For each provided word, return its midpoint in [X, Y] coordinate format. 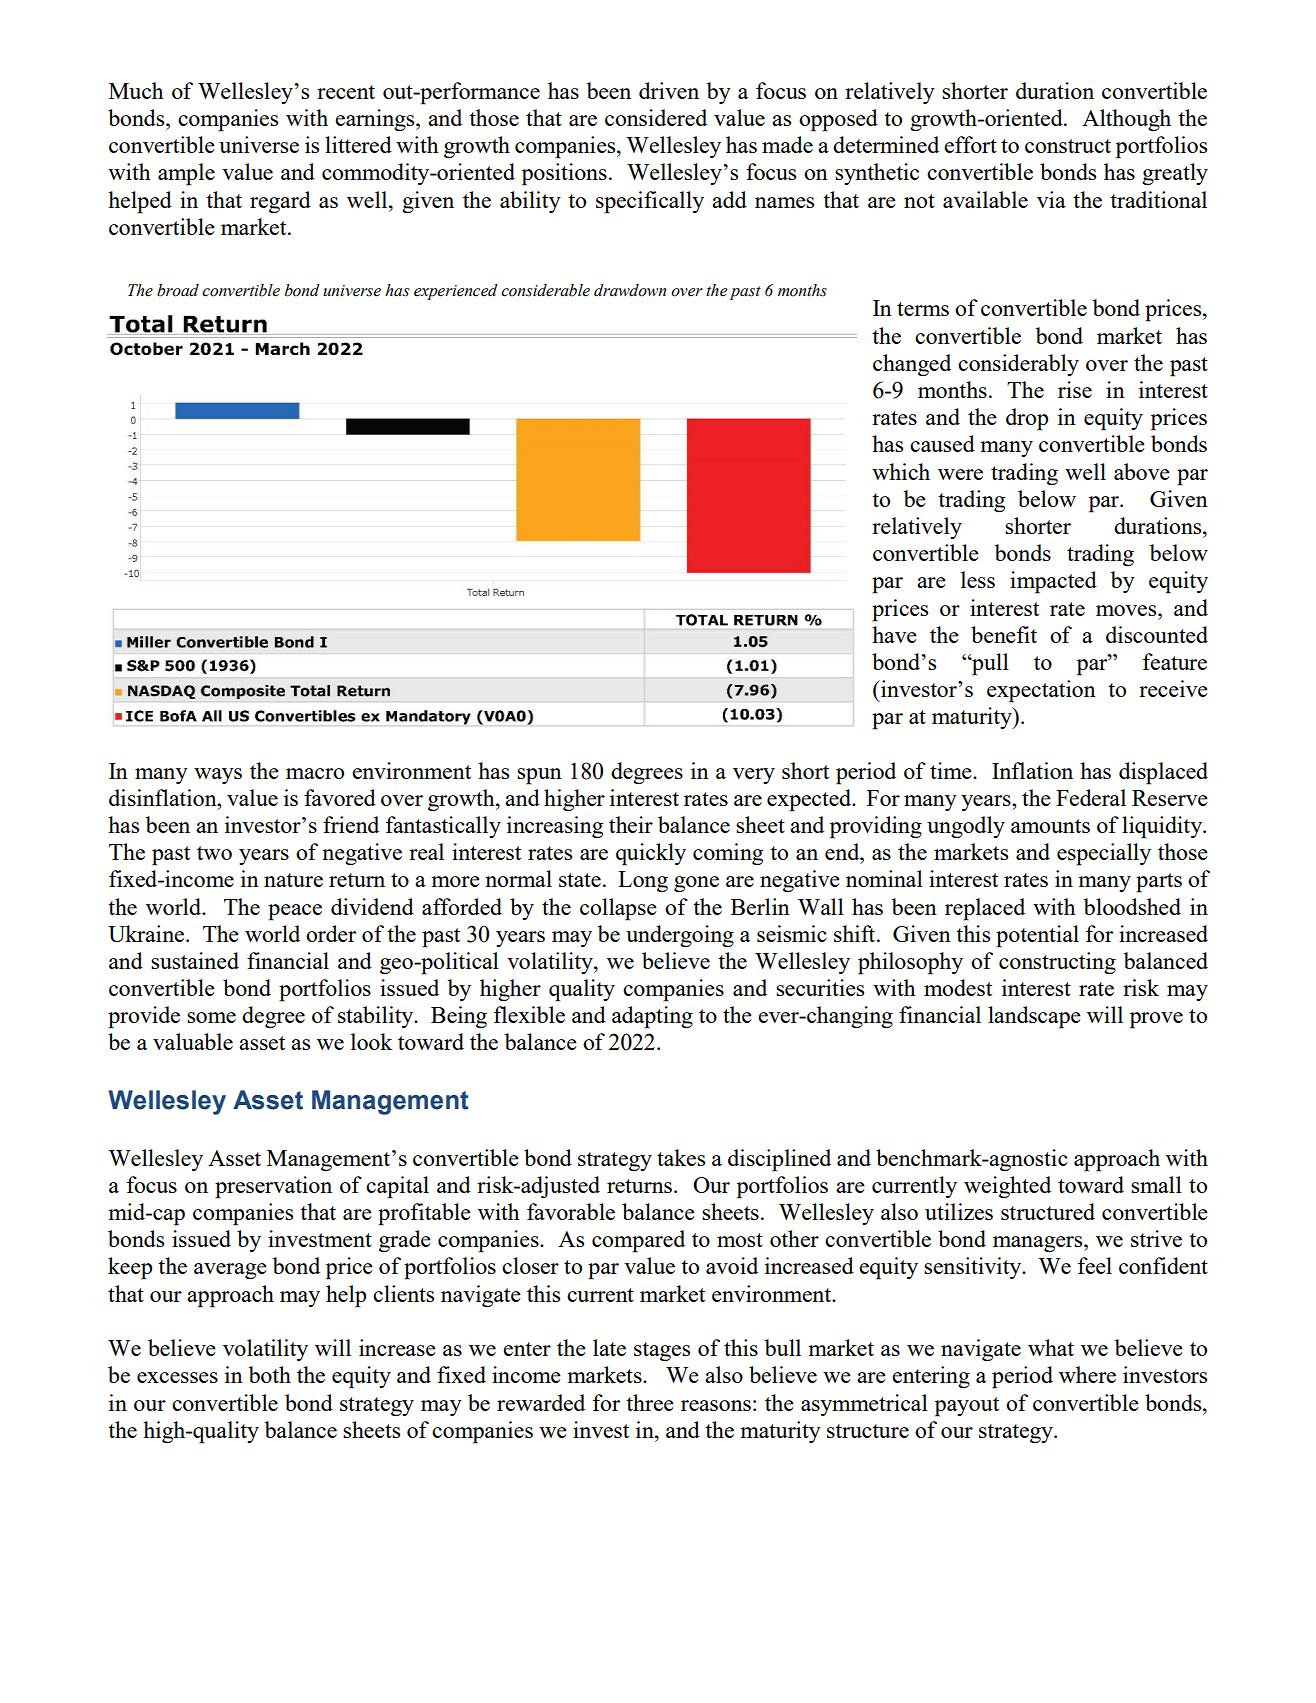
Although [1126, 120]
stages [662, 1351]
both [270, 1374]
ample [186, 174]
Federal [1091, 797]
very [754, 776]
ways [218, 776]
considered [656, 117]
